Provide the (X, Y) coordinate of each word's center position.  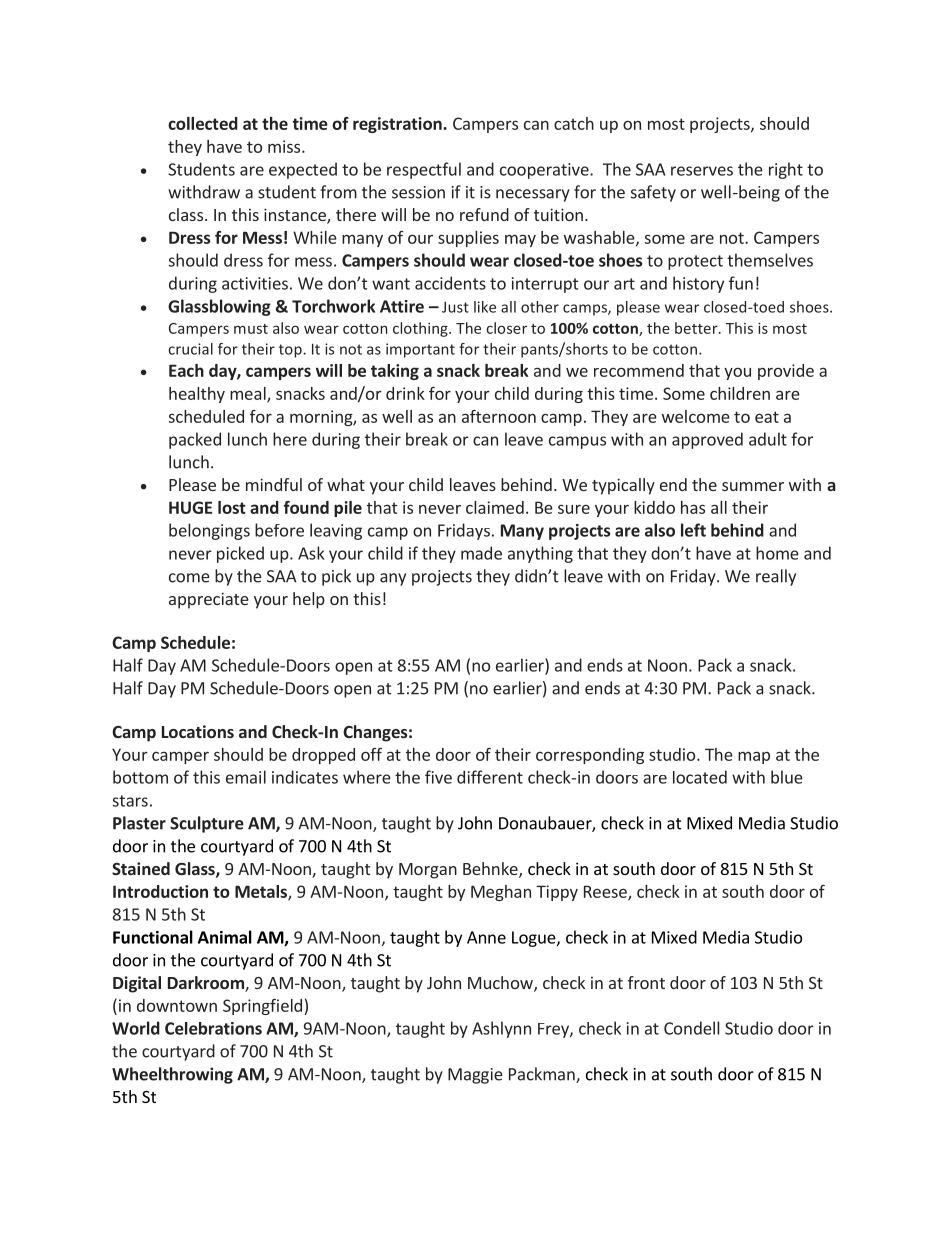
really (776, 577)
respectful (424, 170)
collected (203, 123)
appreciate (209, 600)
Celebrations (213, 1028)
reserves (702, 171)
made (481, 553)
